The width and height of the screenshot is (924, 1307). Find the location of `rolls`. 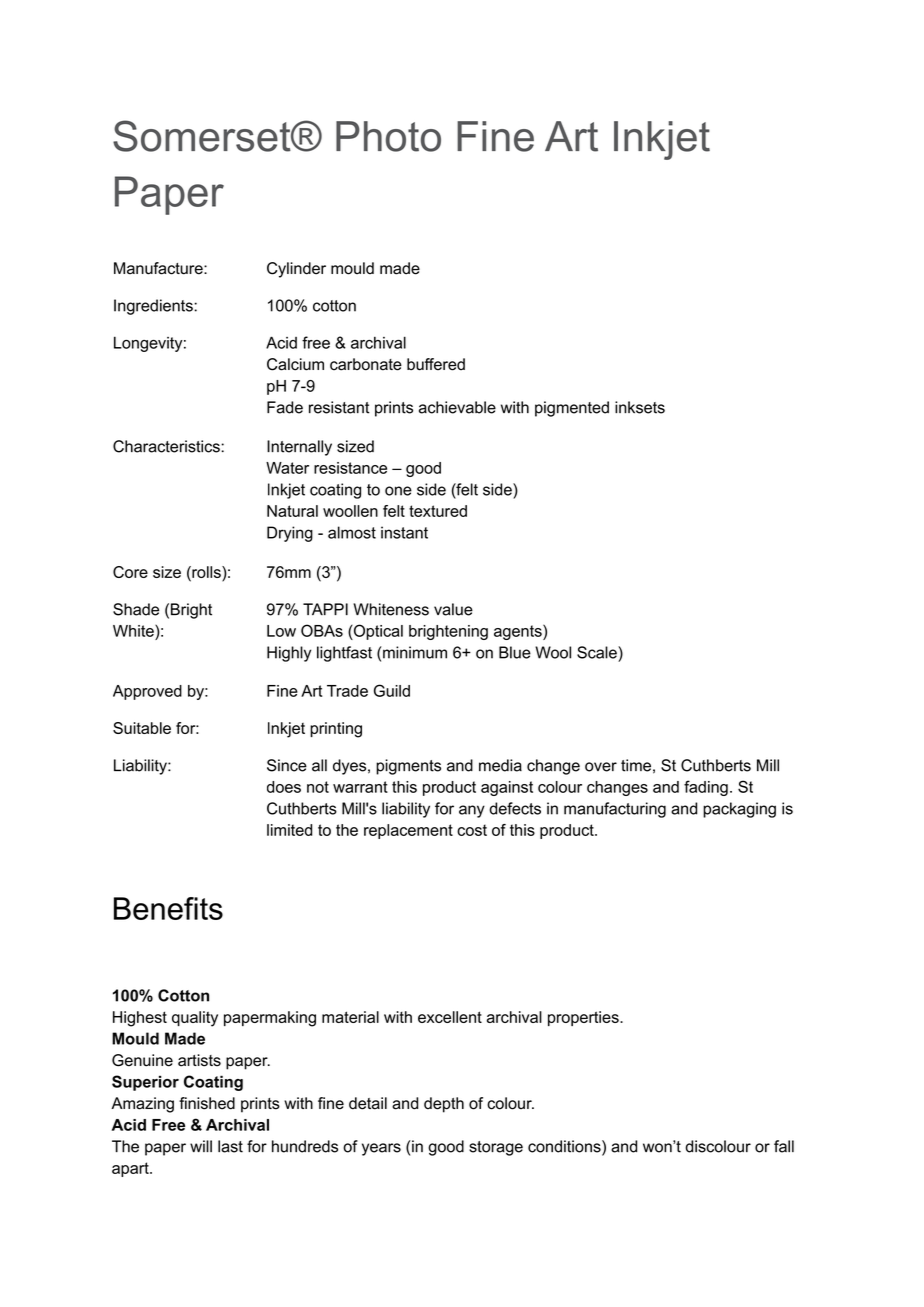

rolls is located at coordinates (206, 572).
